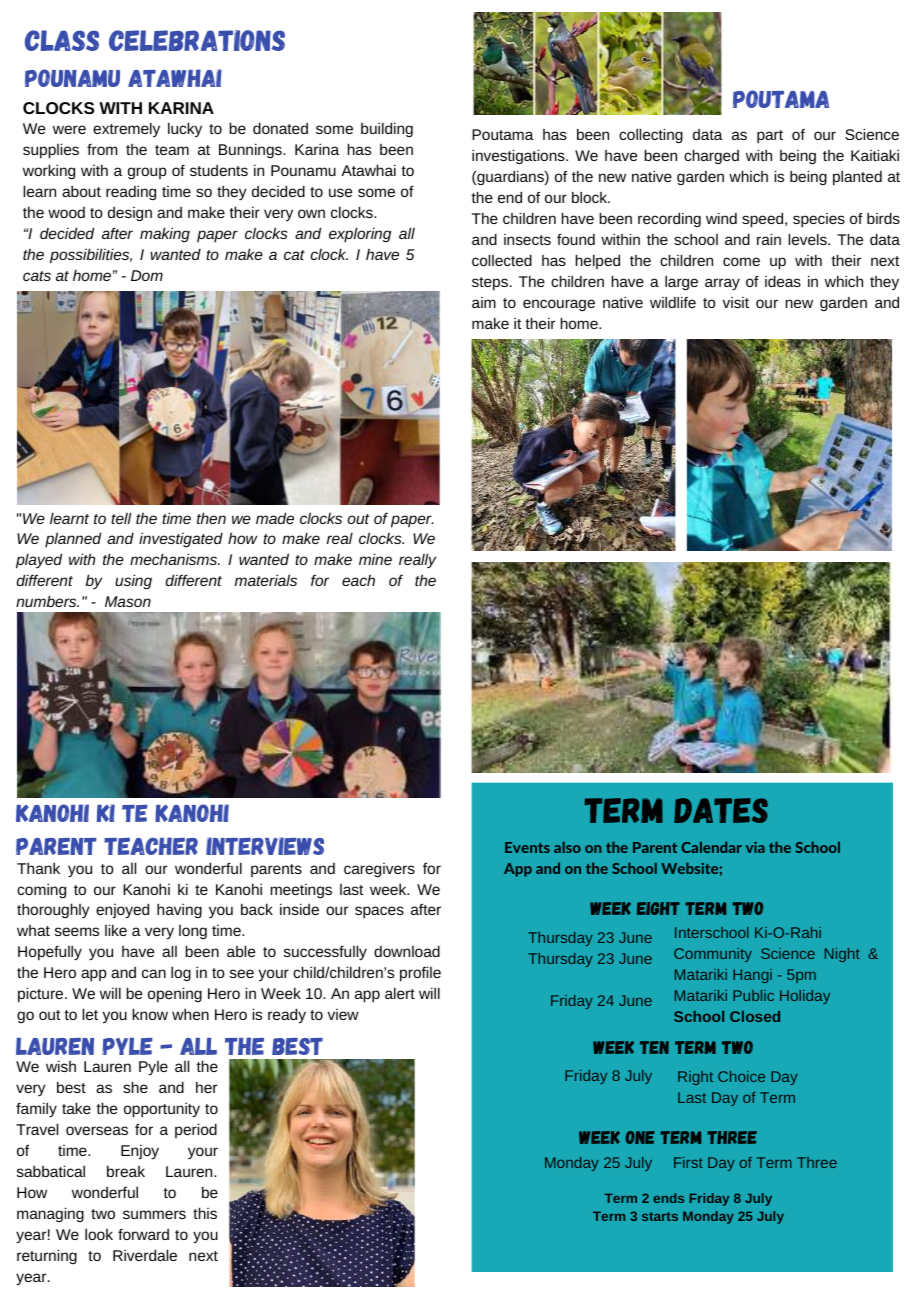 The image size is (924, 1309). I want to click on Thank, so click(38, 868).
